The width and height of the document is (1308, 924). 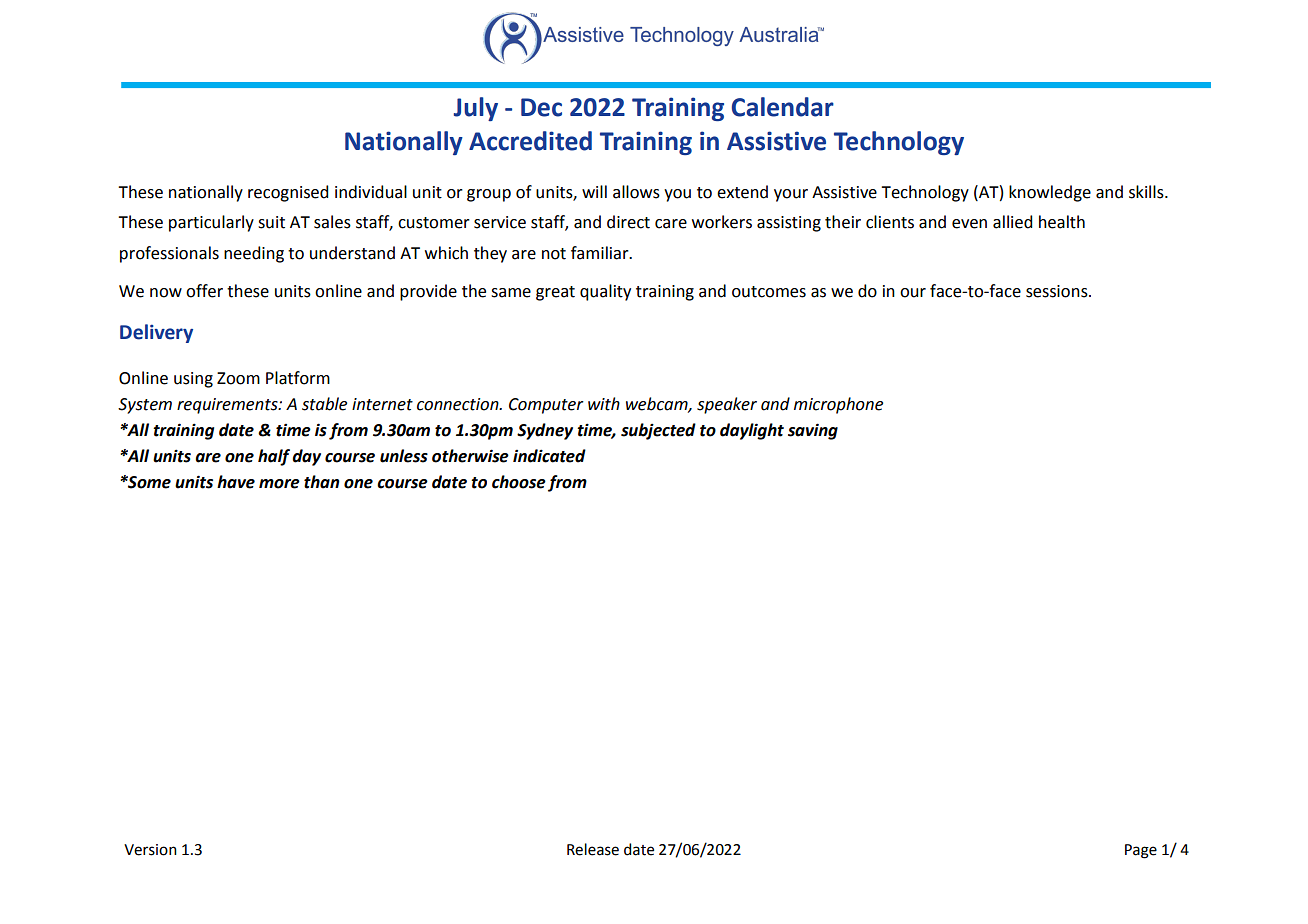 What do you see at coordinates (549, 456) in the document?
I see `indicated` at bounding box center [549, 456].
